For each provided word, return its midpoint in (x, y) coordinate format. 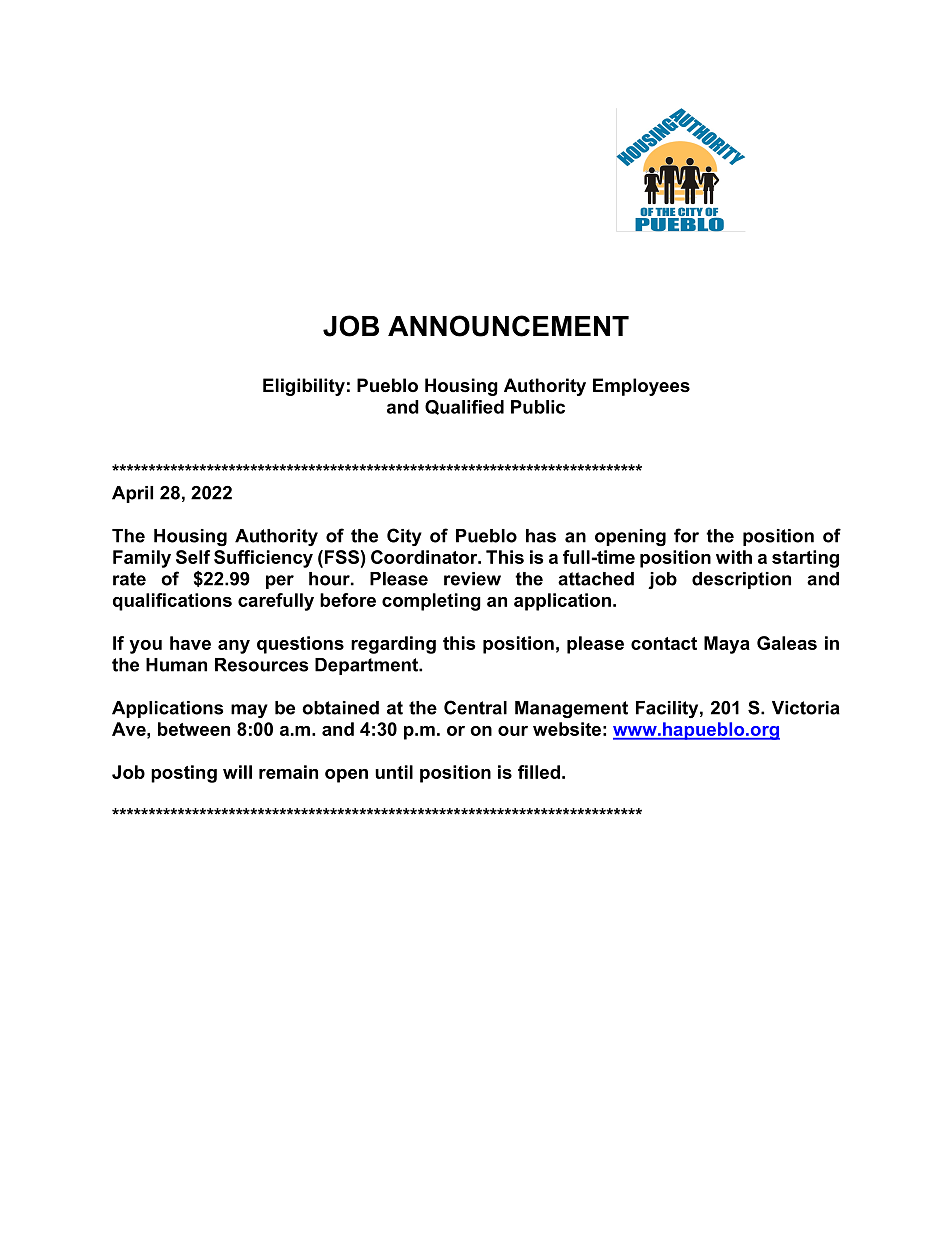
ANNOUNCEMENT (508, 326)
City (404, 537)
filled (539, 772)
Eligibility (304, 387)
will (237, 772)
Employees (641, 387)
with (734, 557)
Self (193, 557)
